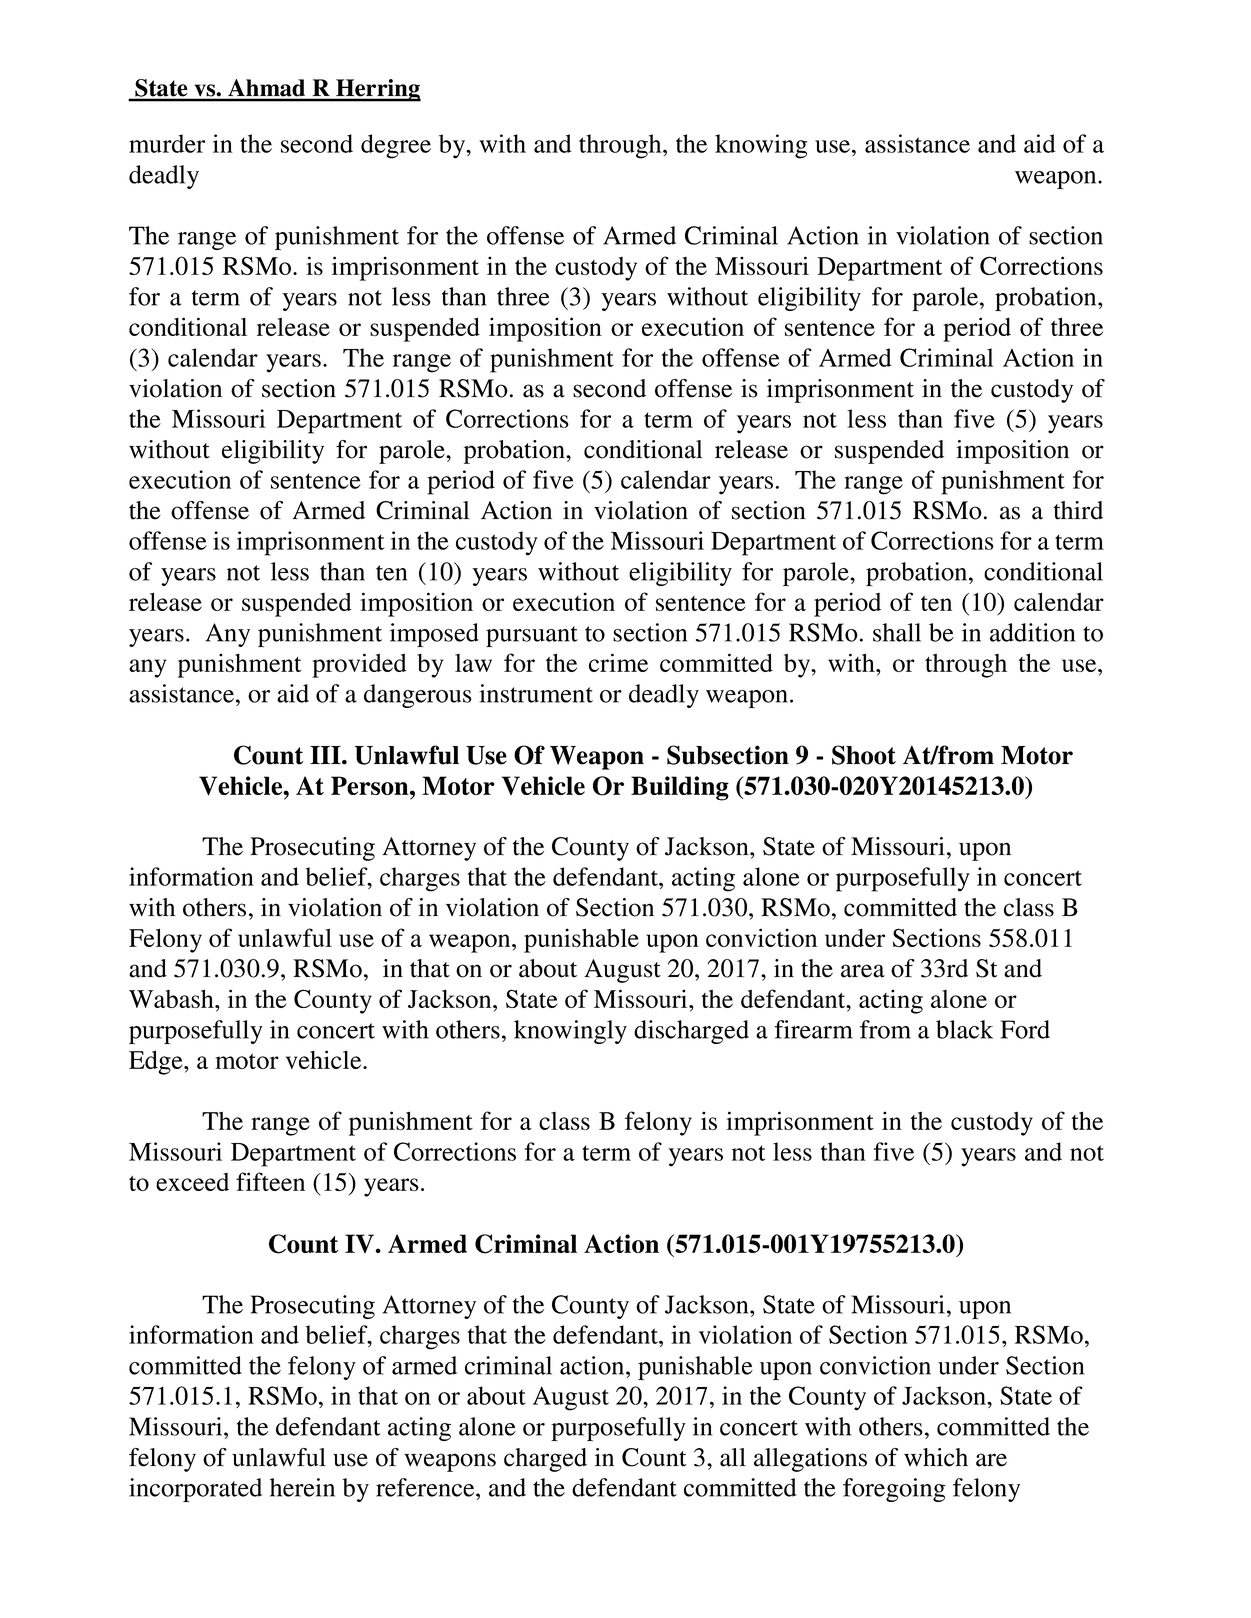 Image resolution: width=1251 pixels, height=1618 pixels. Describe the element at coordinates (964, 1029) in the screenshot. I see `black` at that location.
